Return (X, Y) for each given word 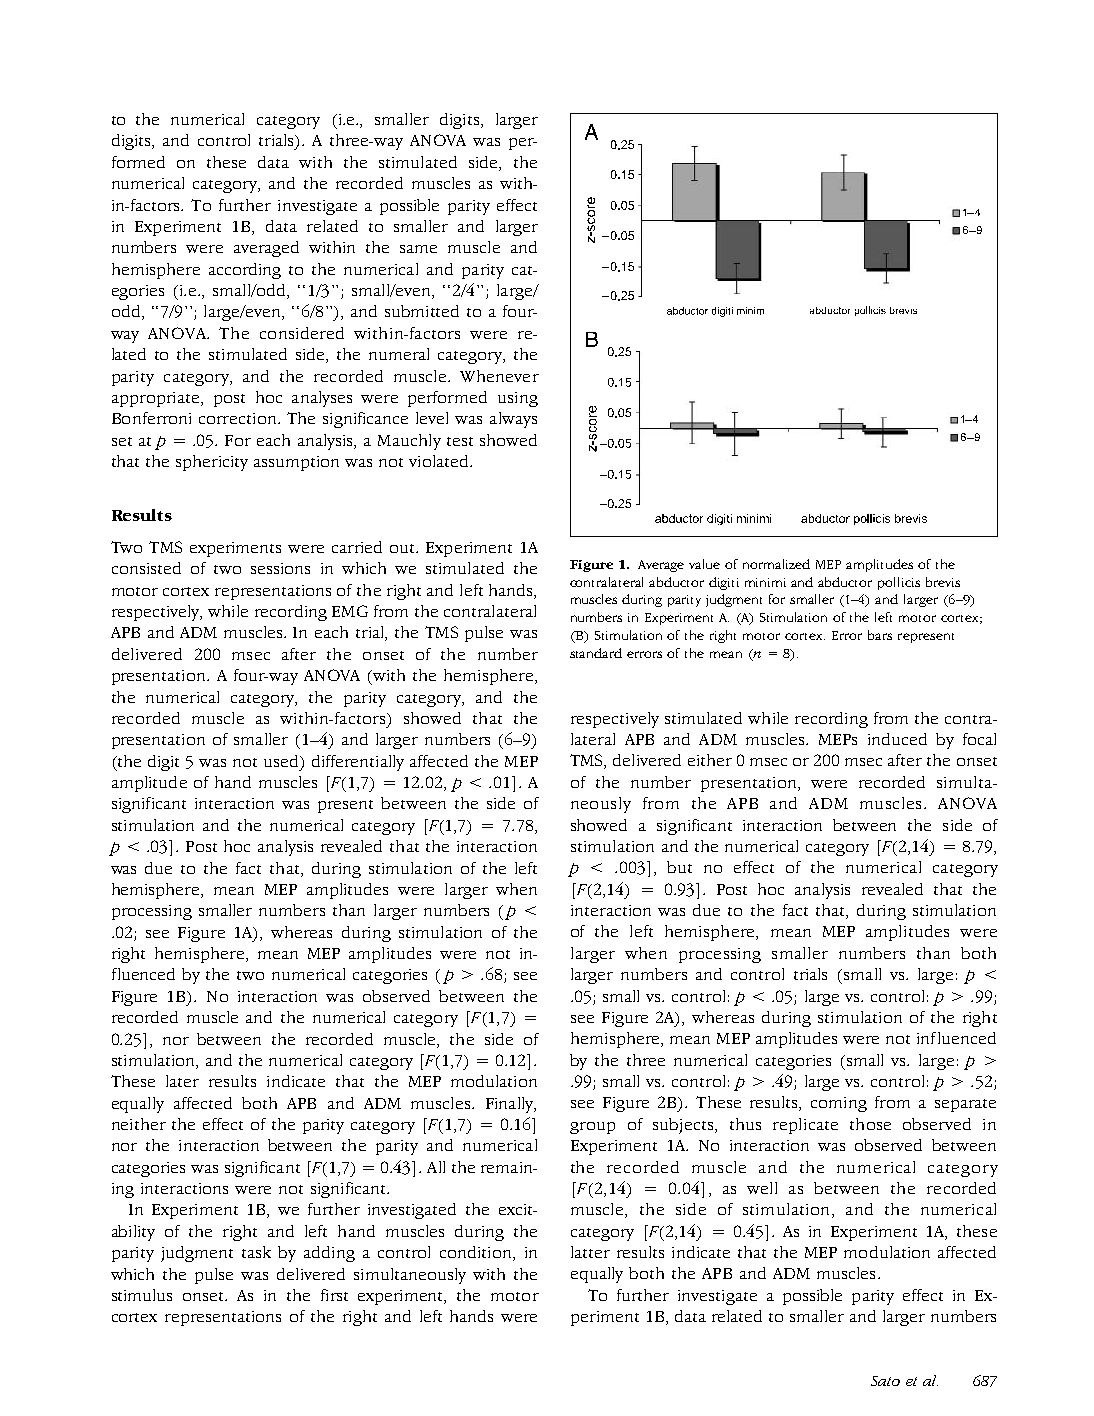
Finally (511, 1105)
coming (839, 1104)
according (245, 271)
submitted (422, 311)
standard (596, 653)
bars (880, 635)
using (518, 399)
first (334, 1295)
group (592, 1128)
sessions (280, 568)
